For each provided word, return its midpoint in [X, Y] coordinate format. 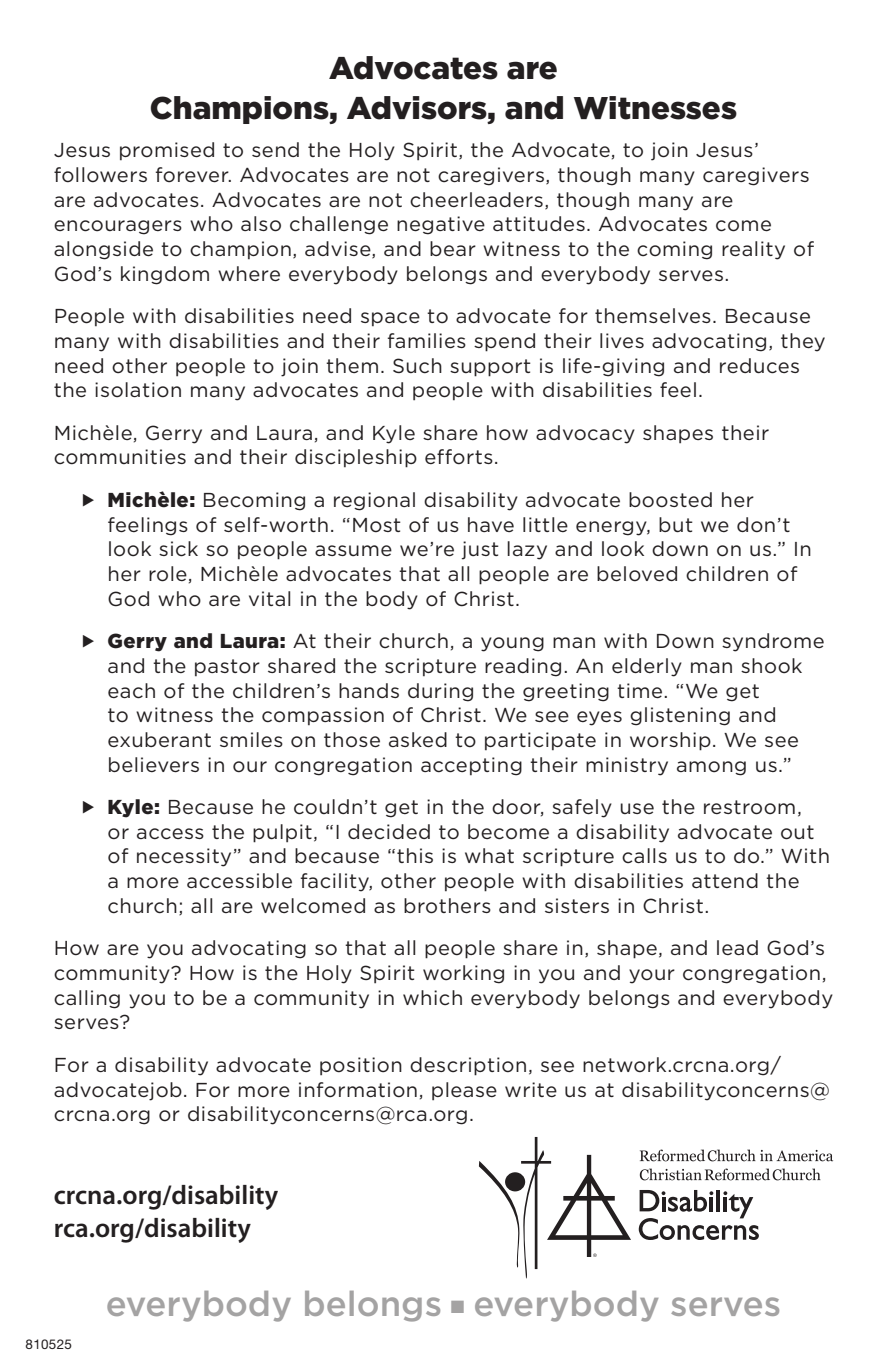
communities [120, 457]
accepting [471, 766]
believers [154, 765]
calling [87, 999]
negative [441, 225]
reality [753, 250]
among [711, 768]
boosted [670, 500]
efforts [459, 457]
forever [193, 175]
